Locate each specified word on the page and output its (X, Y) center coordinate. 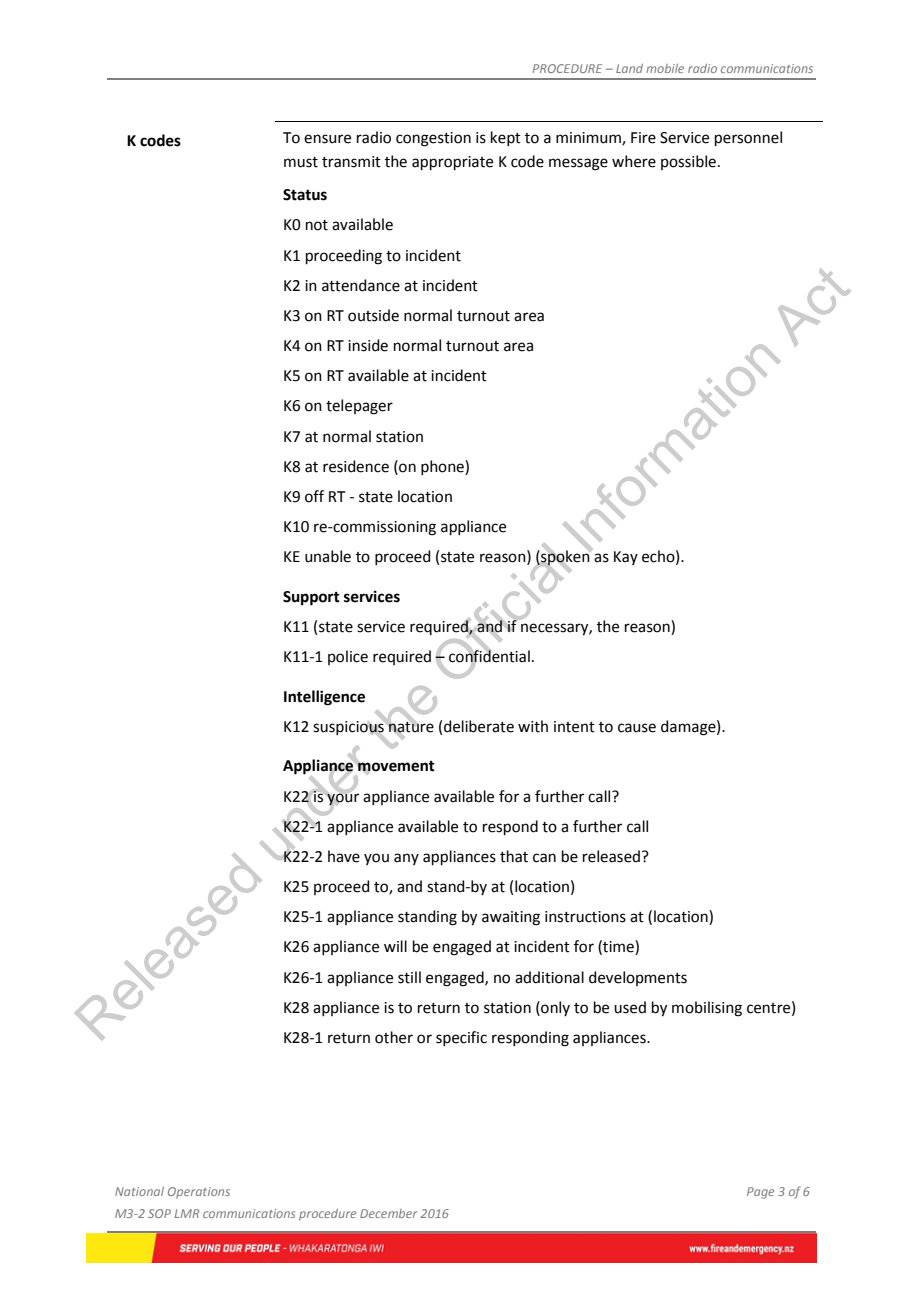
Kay (626, 558)
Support (311, 598)
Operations (199, 1193)
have (344, 856)
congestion (433, 139)
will (395, 946)
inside (368, 345)
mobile (665, 68)
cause (637, 728)
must (301, 162)
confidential (489, 656)
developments (638, 978)
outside (373, 315)
